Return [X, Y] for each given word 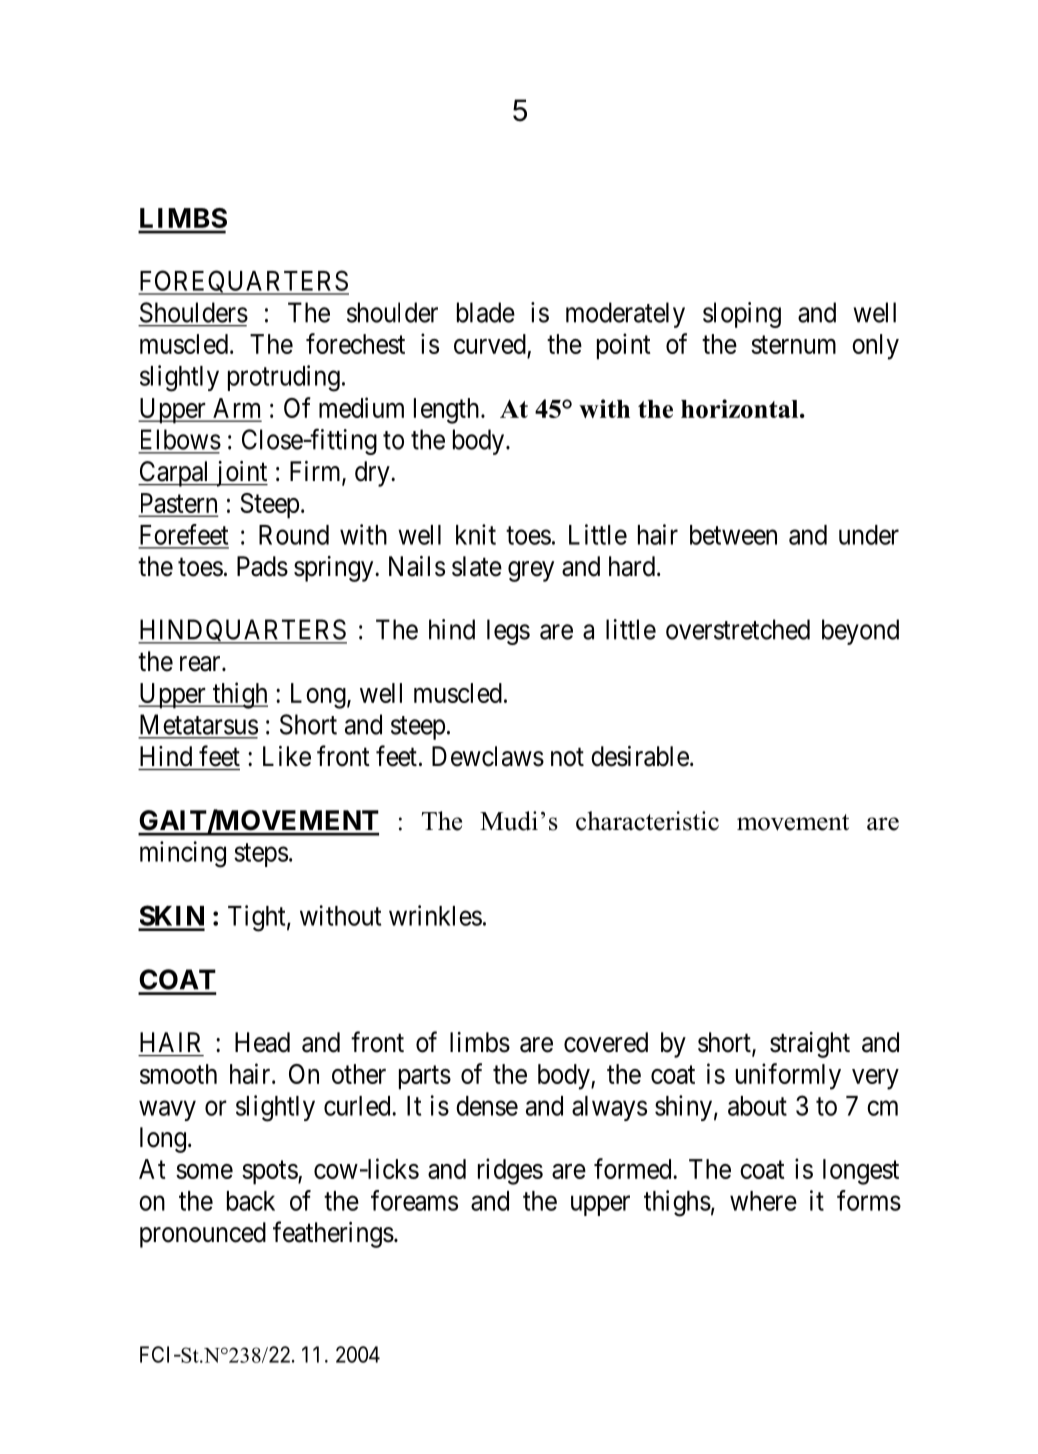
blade [486, 312]
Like [287, 756]
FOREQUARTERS [243, 282]
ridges [510, 1171]
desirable [640, 756]
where [763, 1201]
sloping [742, 315]
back [251, 1201]
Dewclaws [488, 756]
